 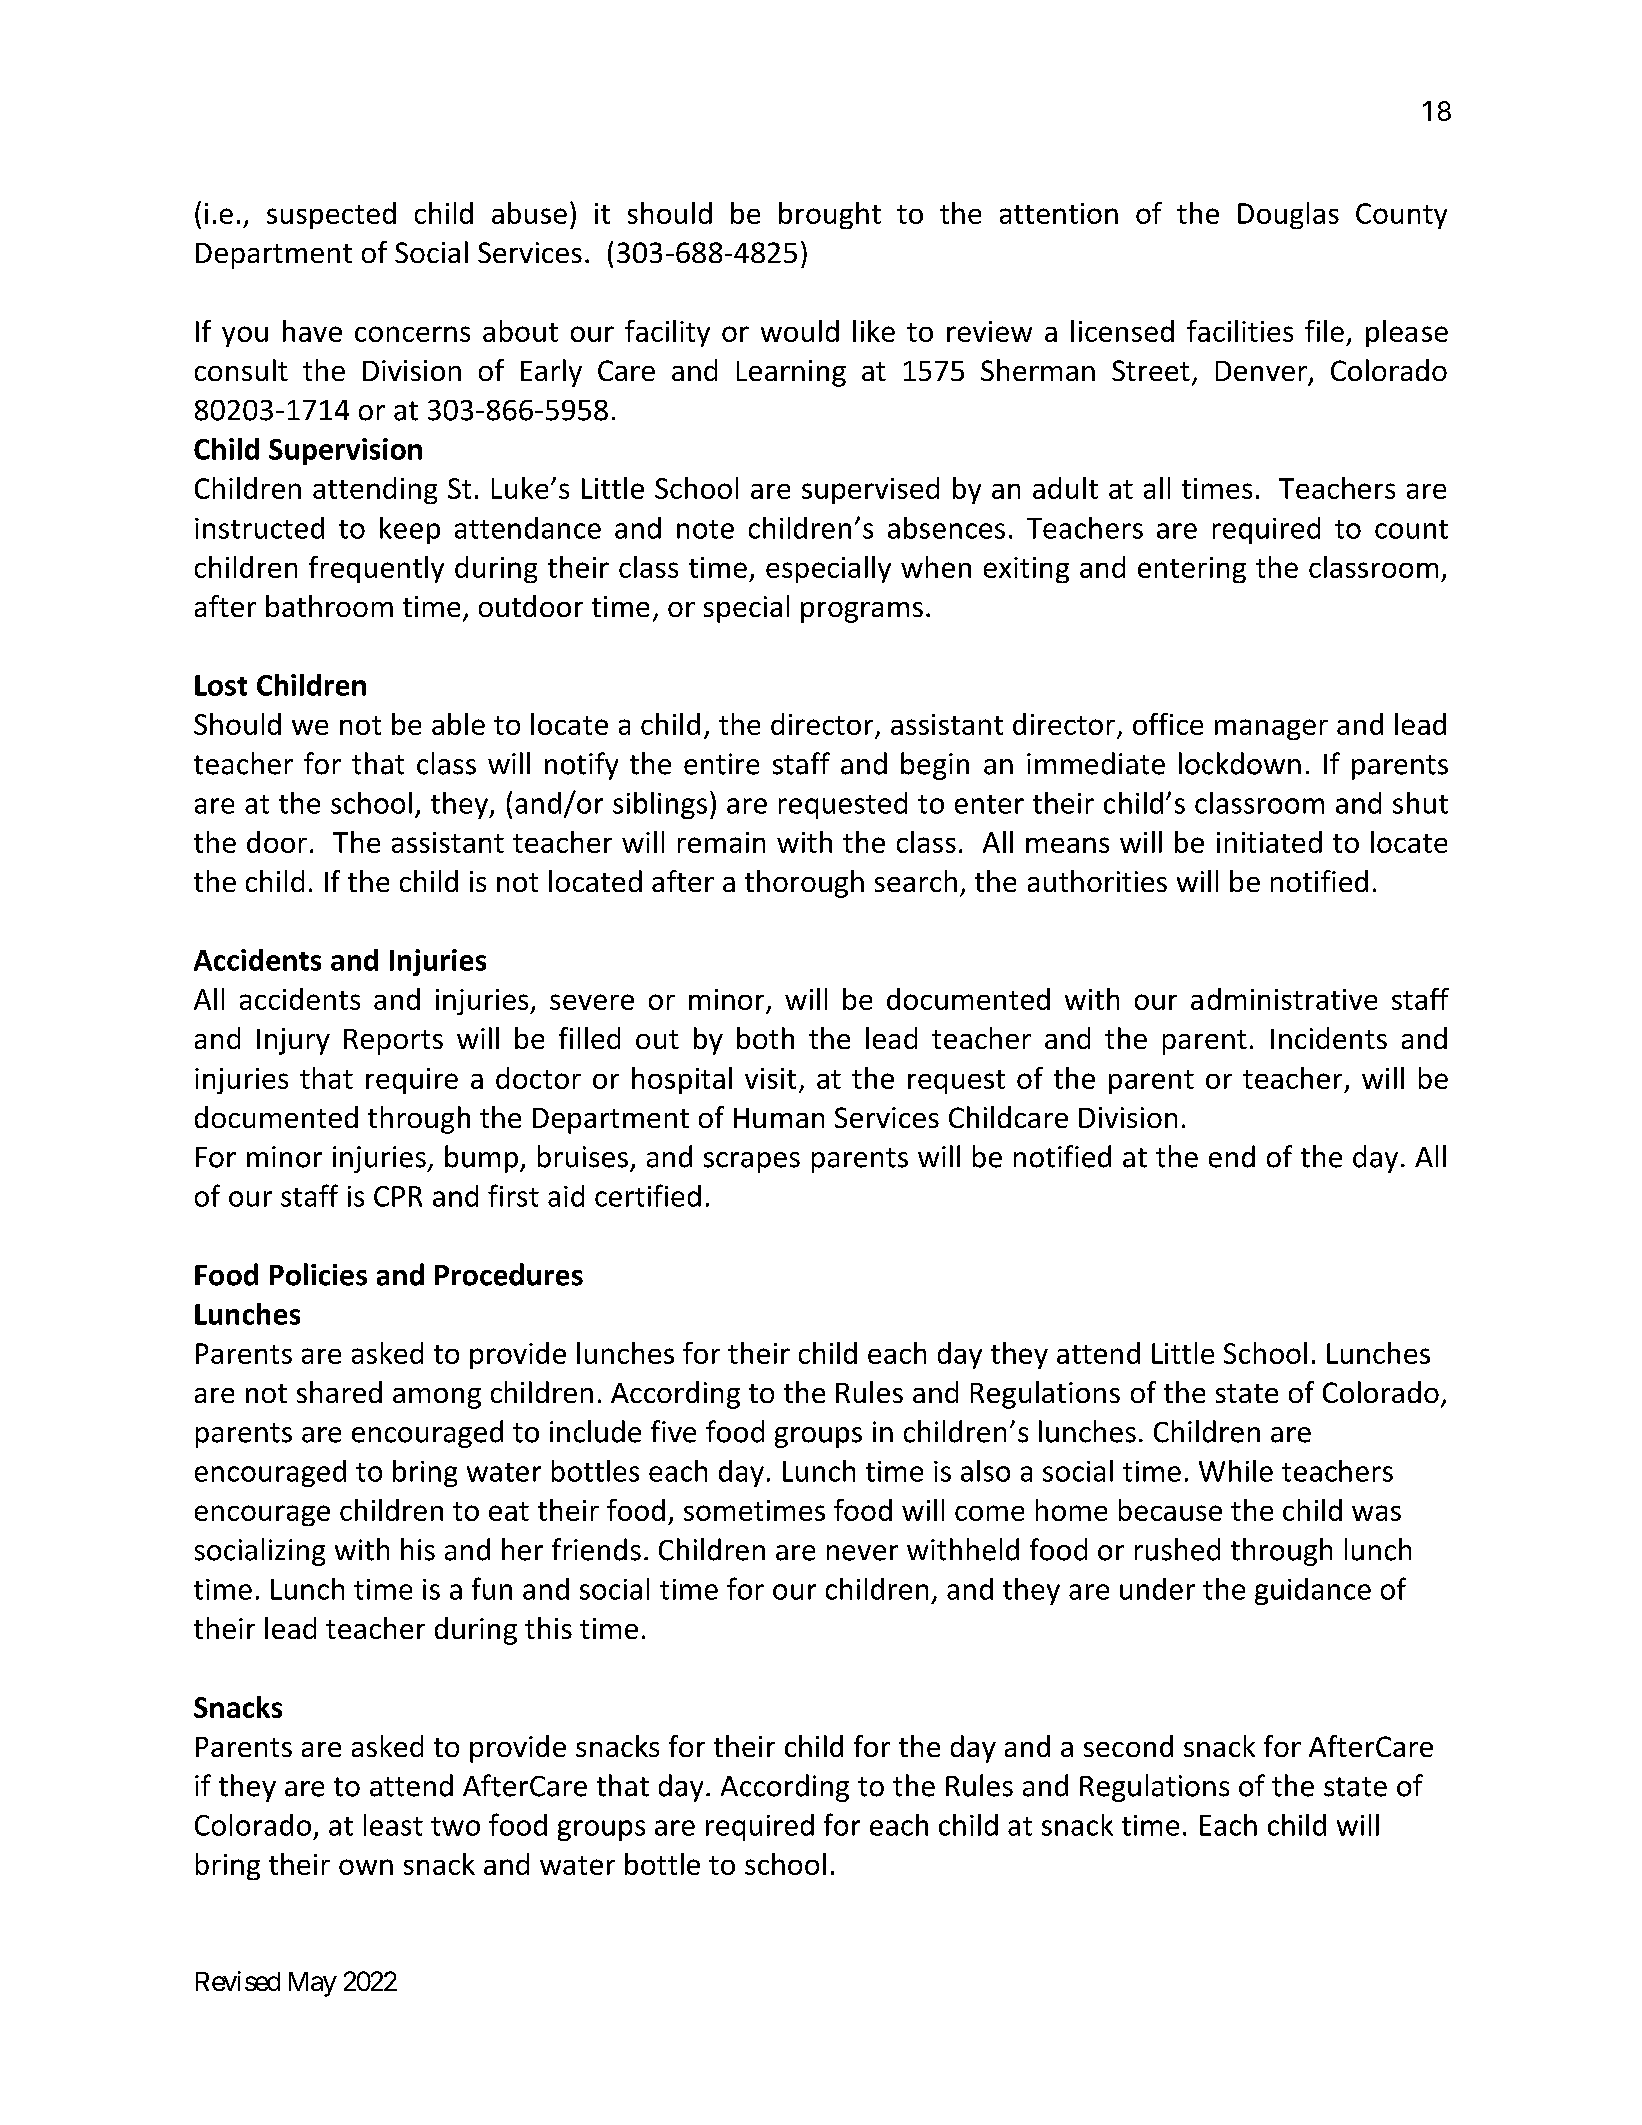 I want to click on Incidents, so click(x=1329, y=1038).
